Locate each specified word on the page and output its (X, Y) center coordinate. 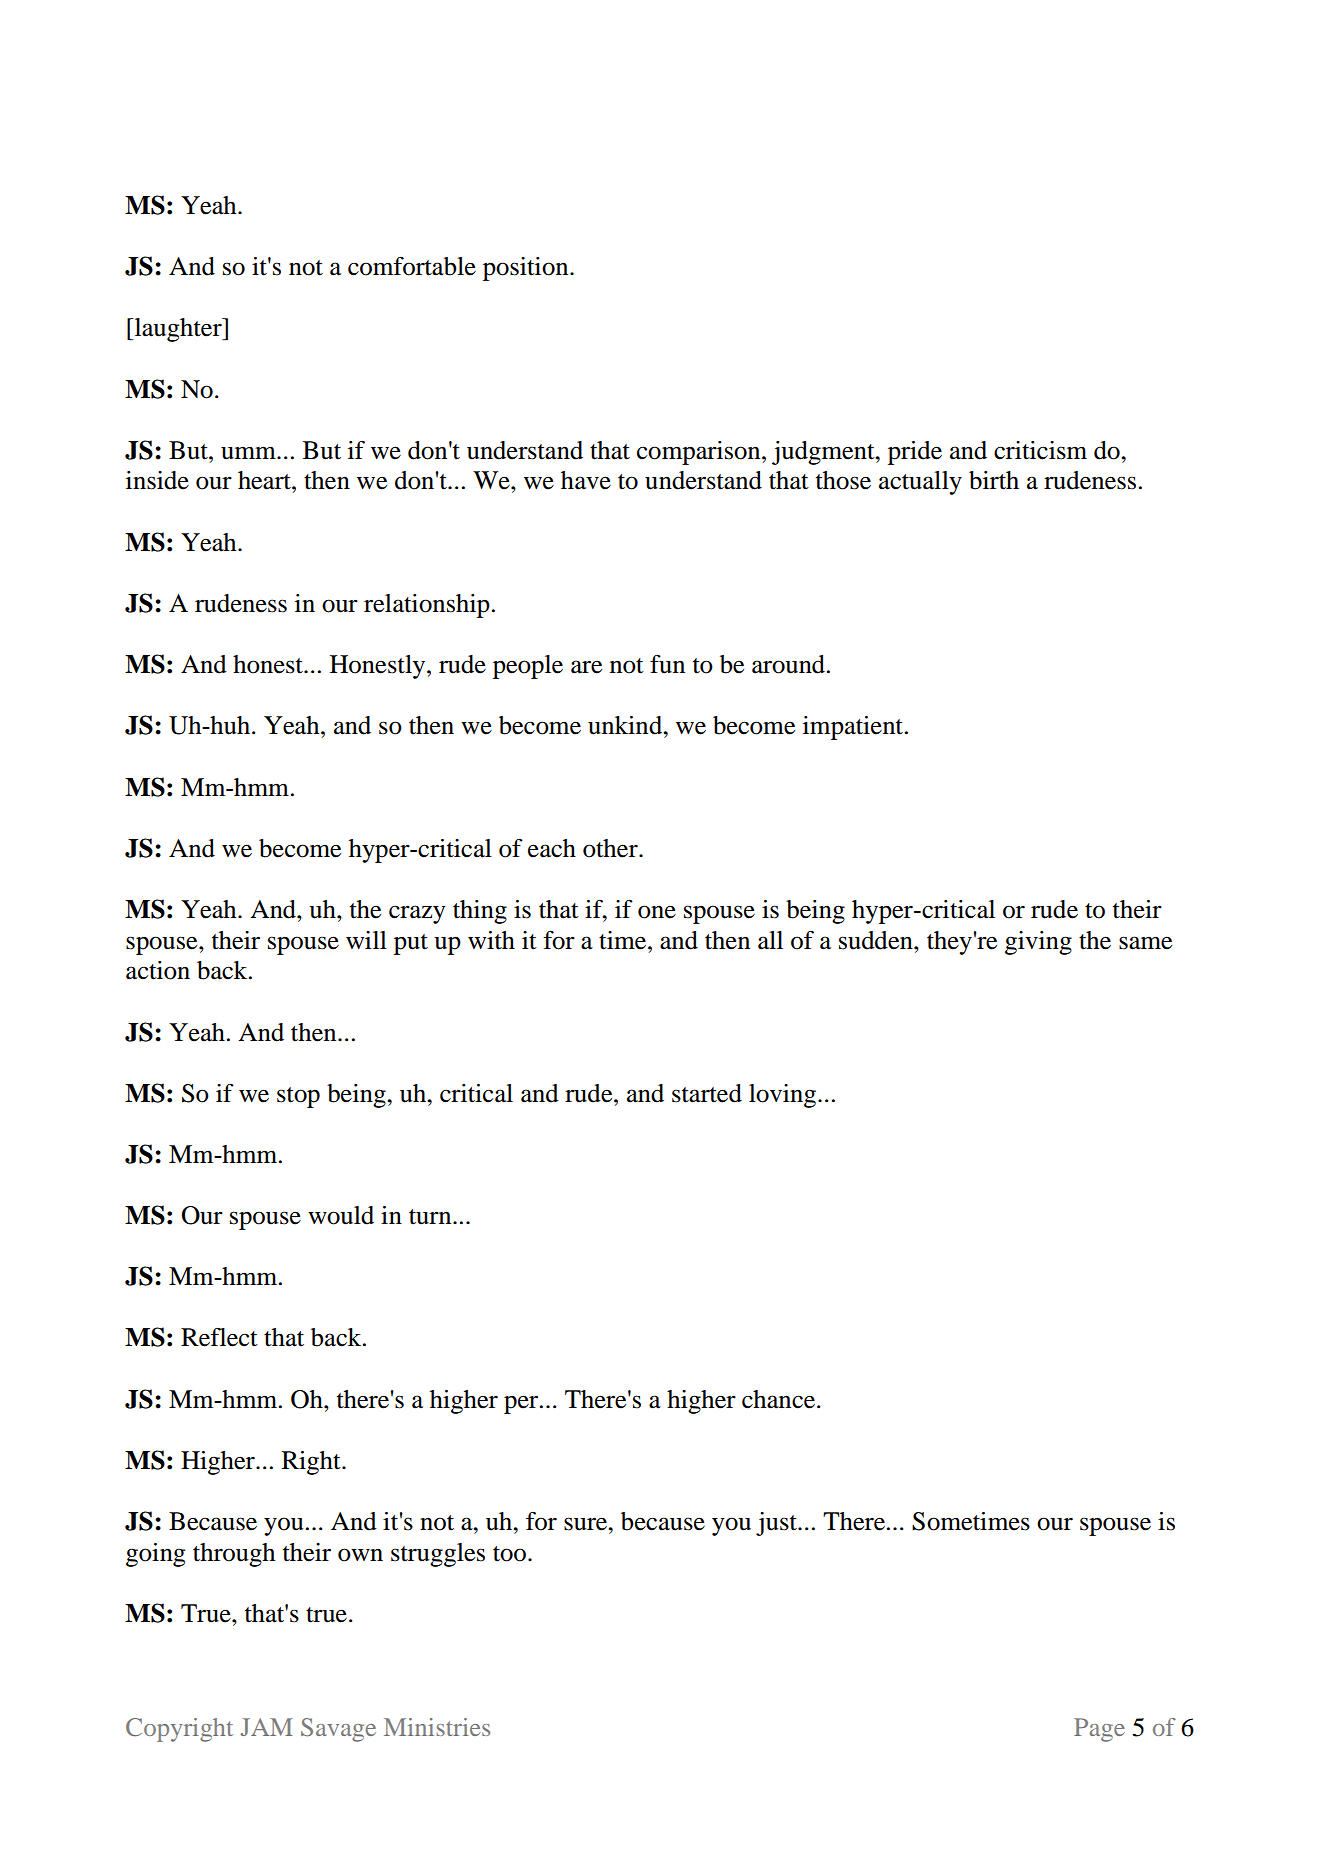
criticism (1040, 450)
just (777, 1524)
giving (1038, 943)
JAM (267, 1727)
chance (780, 1399)
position (527, 269)
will (366, 940)
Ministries (437, 1727)
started (707, 1093)
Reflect (219, 1337)
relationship (427, 606)
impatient (854, 728)
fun (667, 664)
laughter (178, 330)
